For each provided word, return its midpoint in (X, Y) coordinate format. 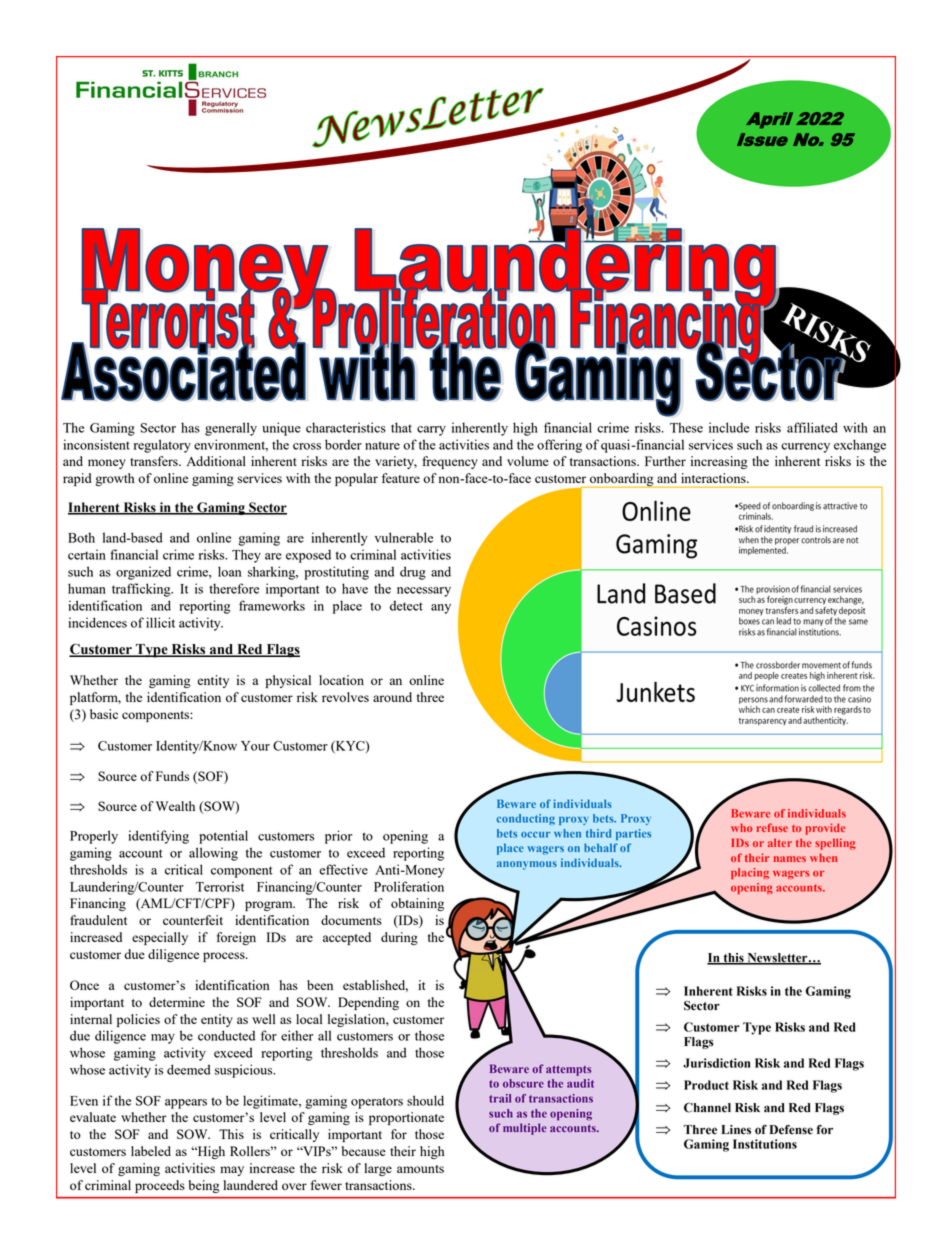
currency (805, 448)
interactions (715, 478)
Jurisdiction (717, 1063)
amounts (420, 1169)
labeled (151, 1151)
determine (177, 1002)
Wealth (175, 806)
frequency (450, 462)
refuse (772, 827)
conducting (526, 819)
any (441, 609)
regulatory (162, 446)
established (375, 986)
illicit (160, 622)
